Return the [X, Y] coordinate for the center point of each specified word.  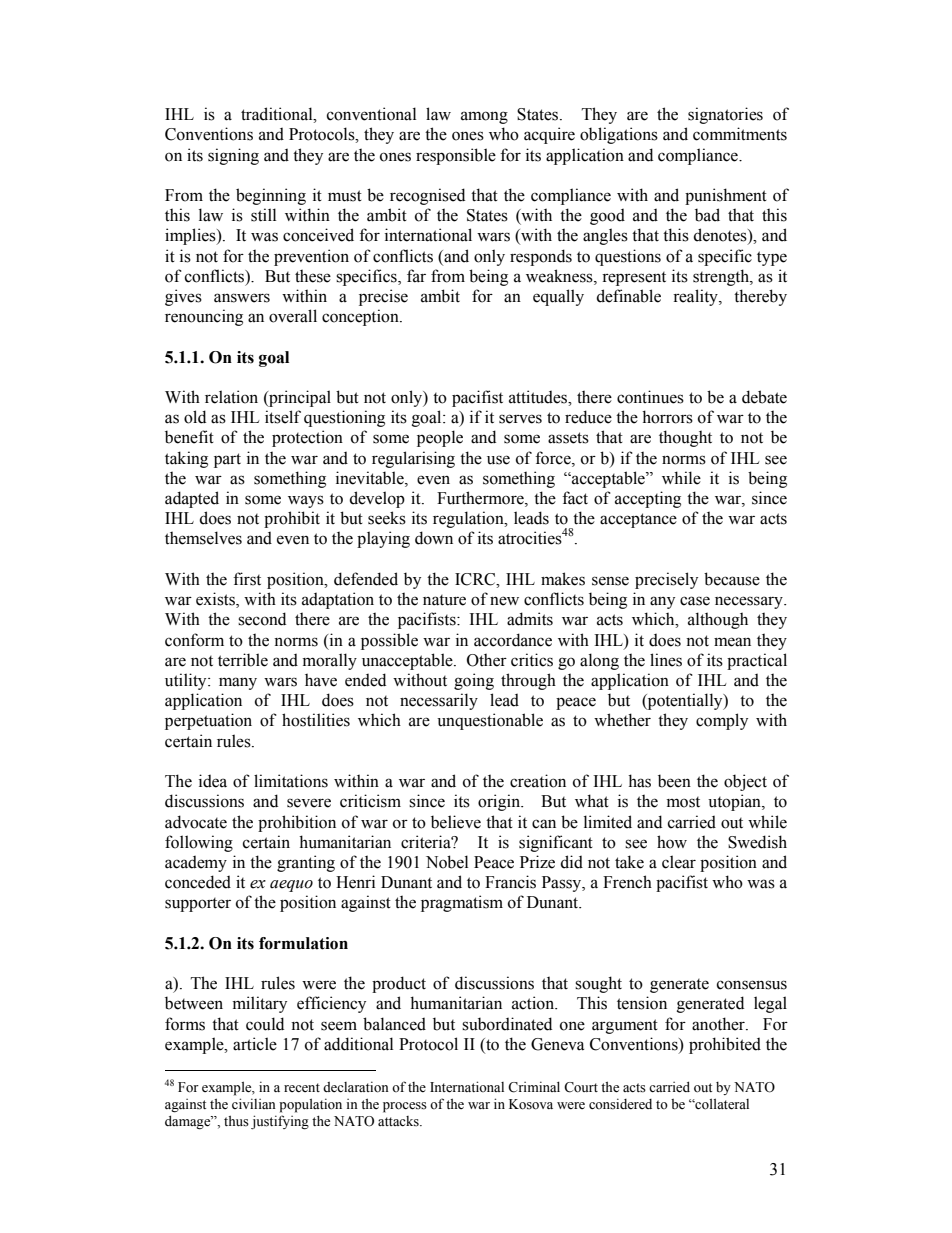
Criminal [534, 1087]
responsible [456, 156]
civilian [254, 1103]
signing [233, 156]
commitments [740, 134]
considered [620, 1104]
